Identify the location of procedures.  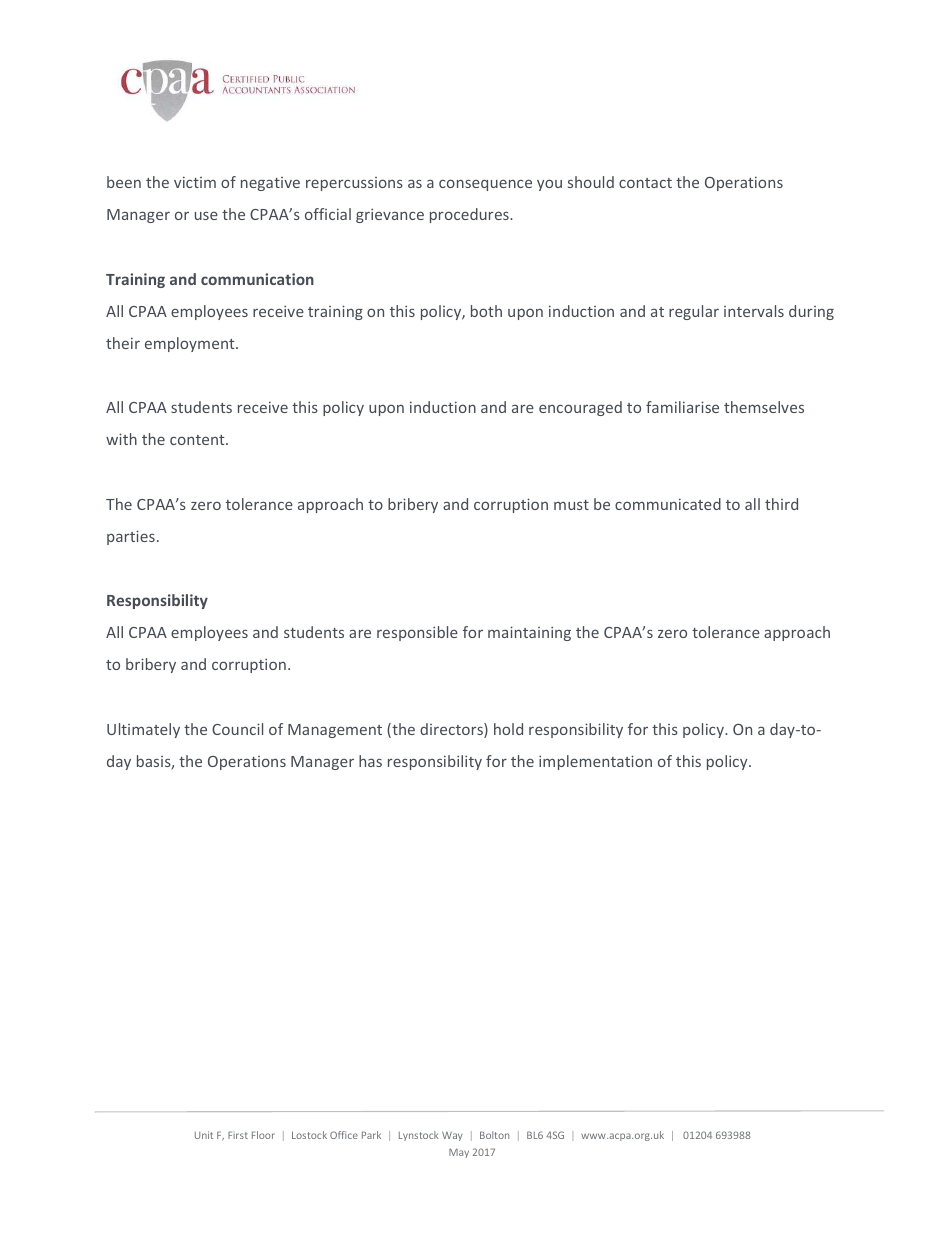
(470, 215).
